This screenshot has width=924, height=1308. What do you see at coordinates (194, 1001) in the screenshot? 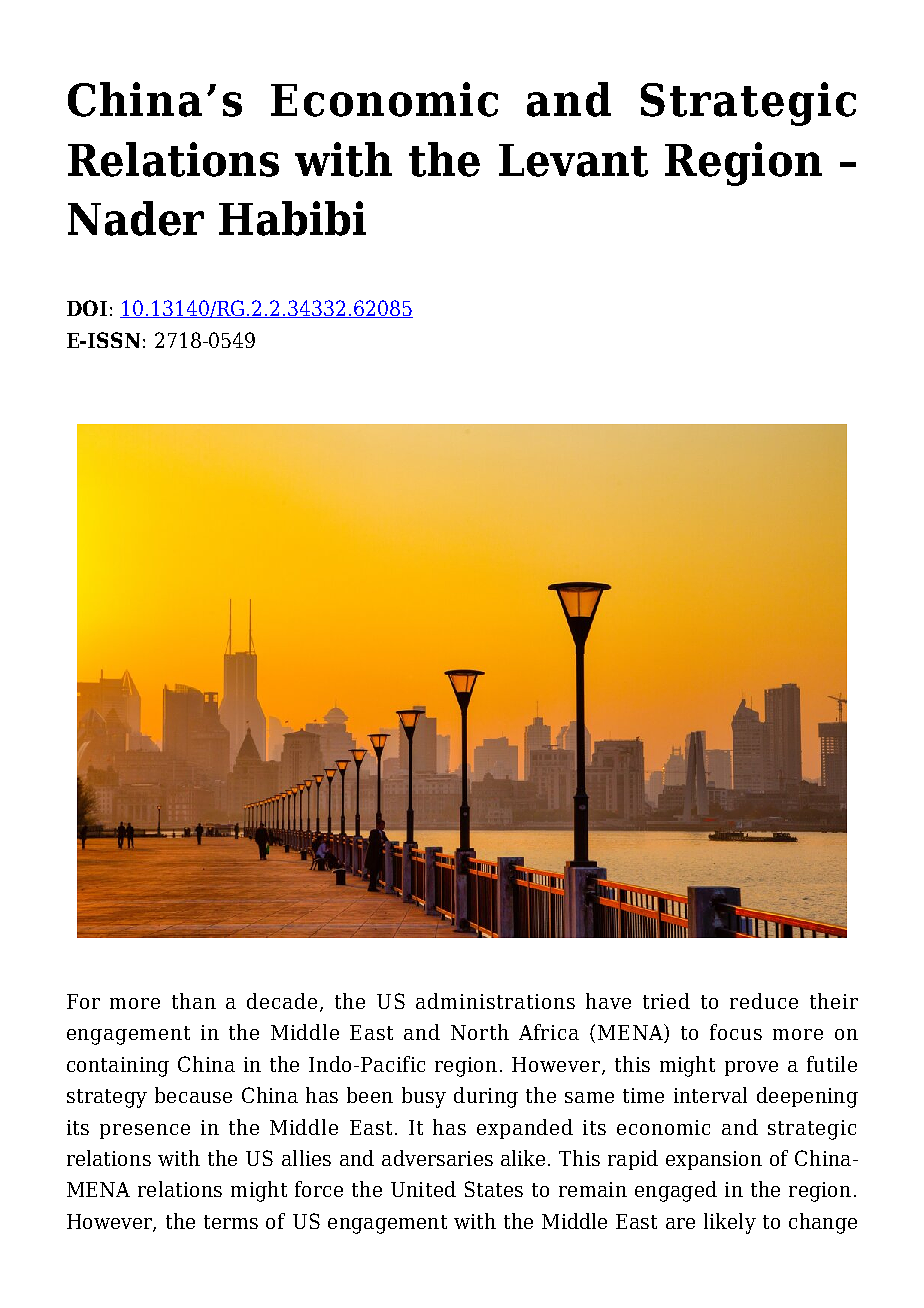
I see `than` at bounding box center [194, 1001].
